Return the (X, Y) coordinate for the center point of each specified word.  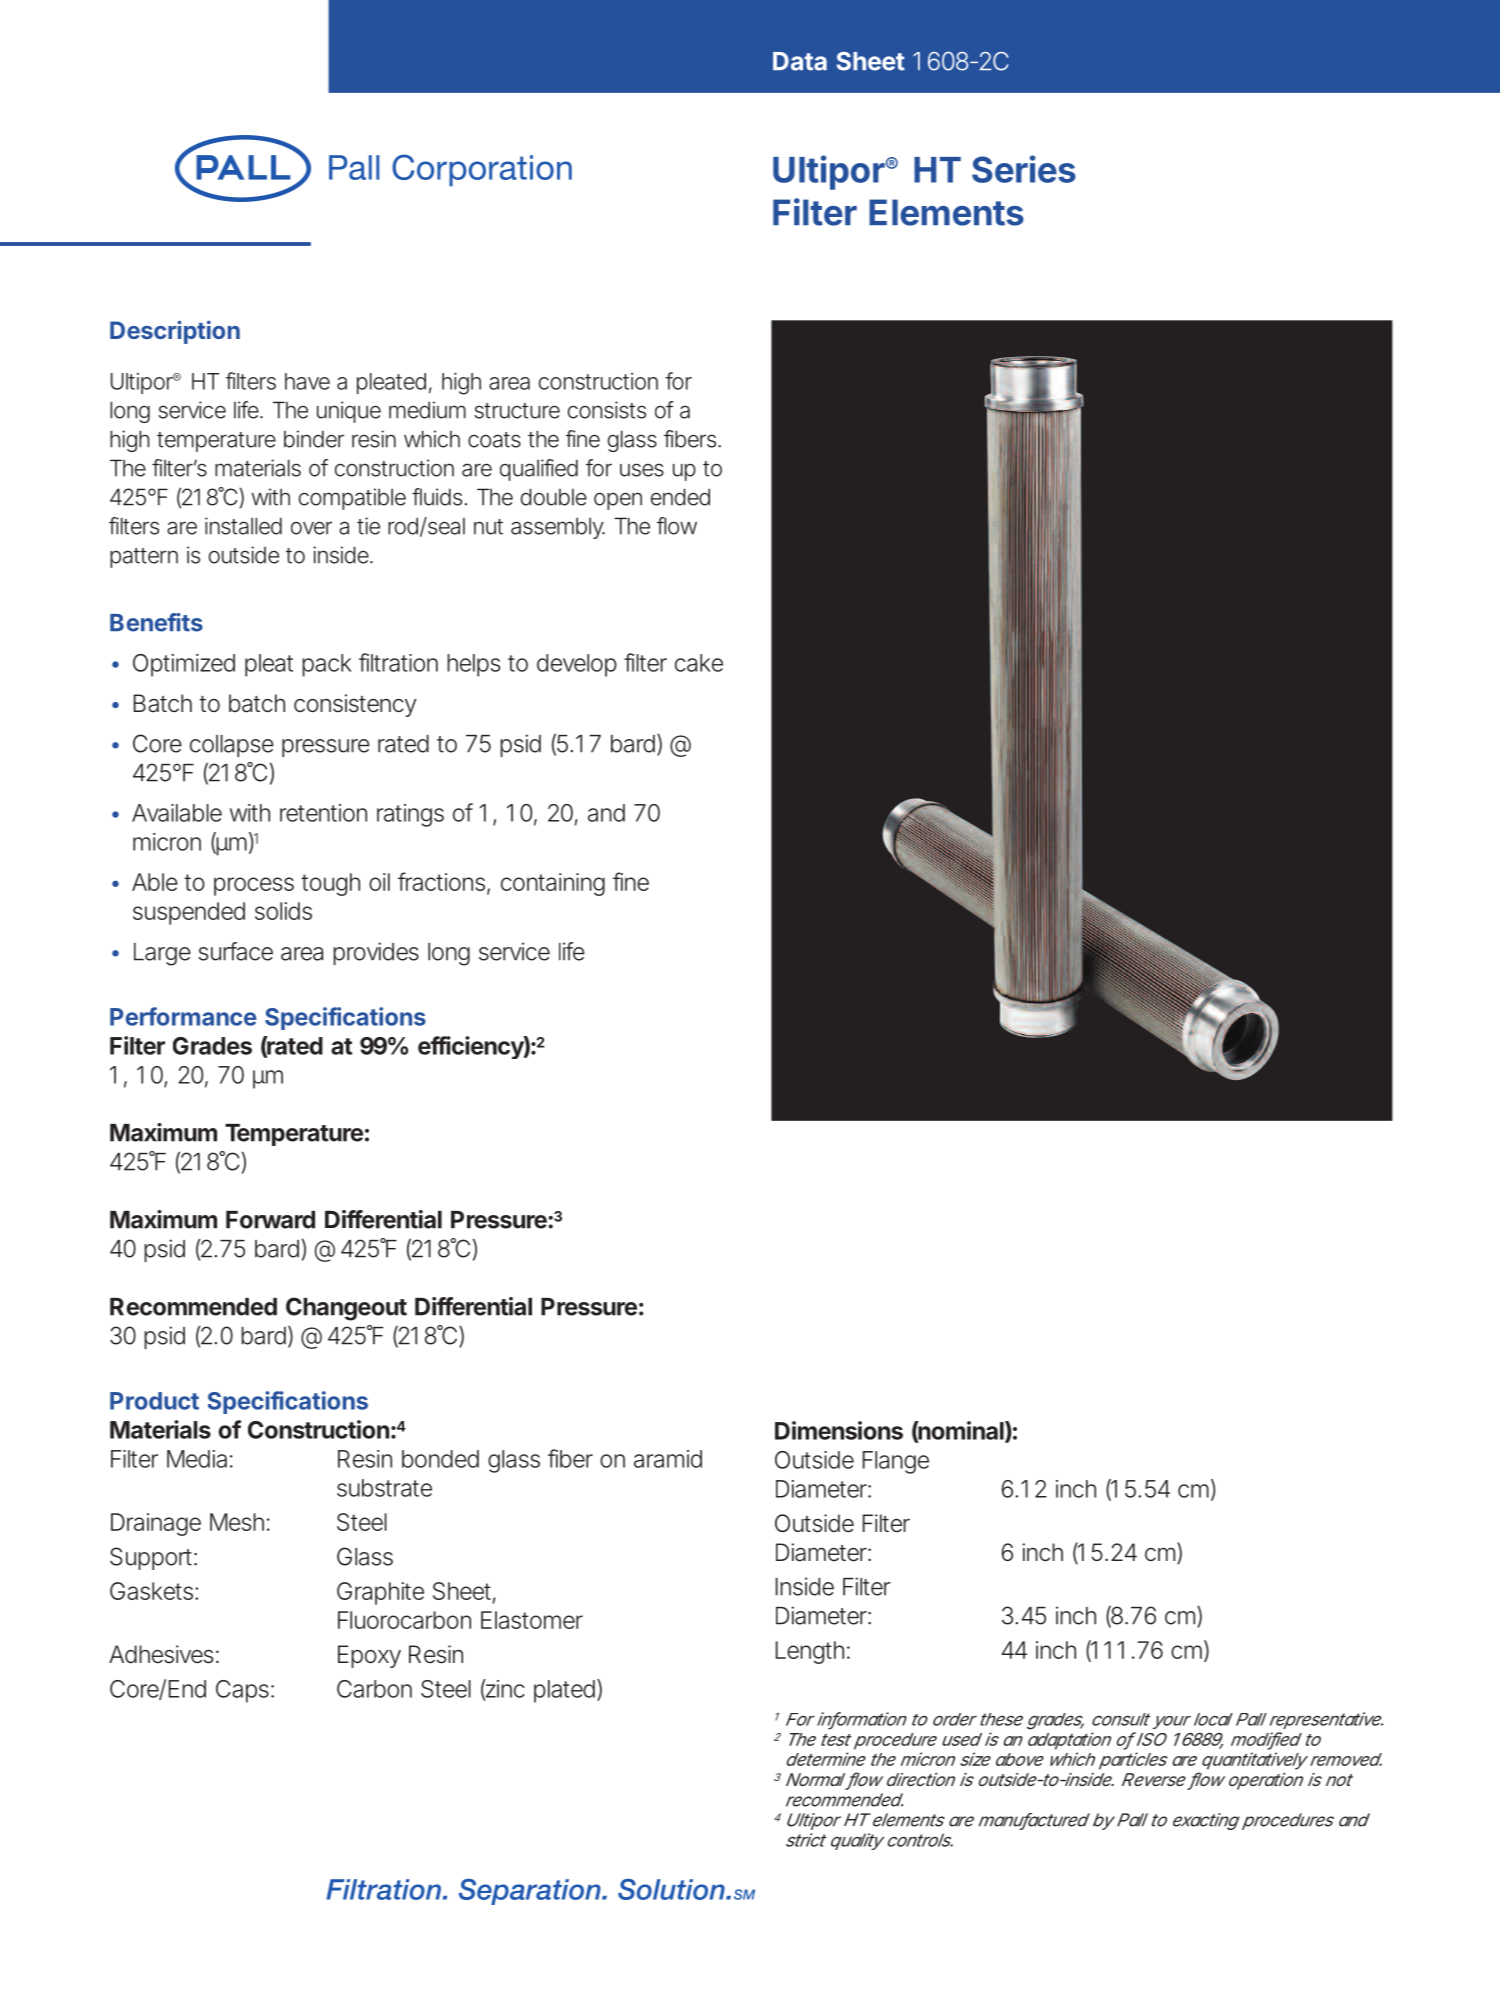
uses (642, 470)
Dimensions (839, 1430)
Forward (270, 1220)
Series (1024, 169)
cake (699, 663)
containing (553, 884)
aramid (668, 1459)
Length (813, 1652)
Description (175, 332)
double (554, 497)
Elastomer (532, 1620)
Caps (242, 1691)
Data (800, 61)
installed (243, 526)
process (254, 886)
